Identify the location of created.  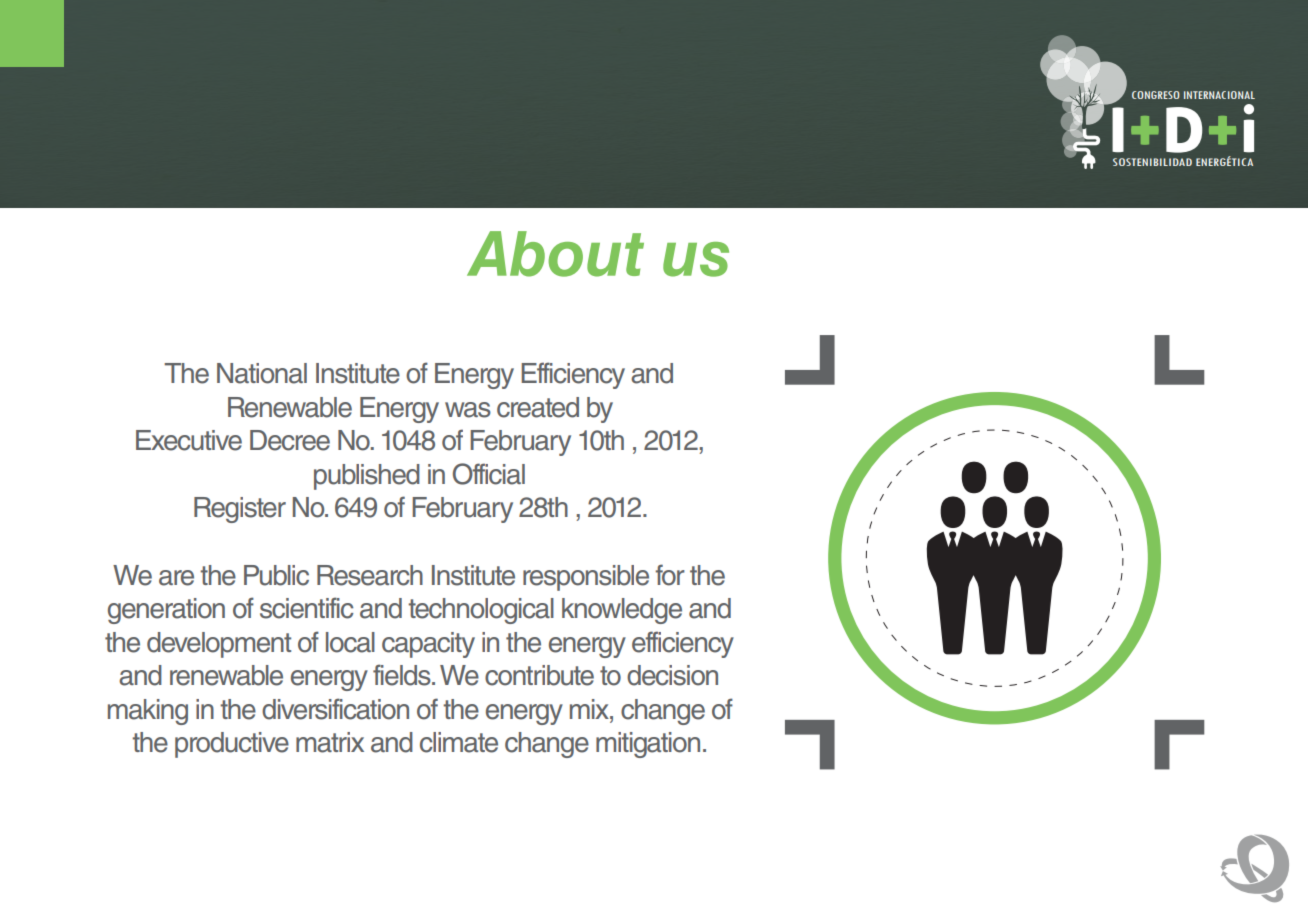
(538, 407).
